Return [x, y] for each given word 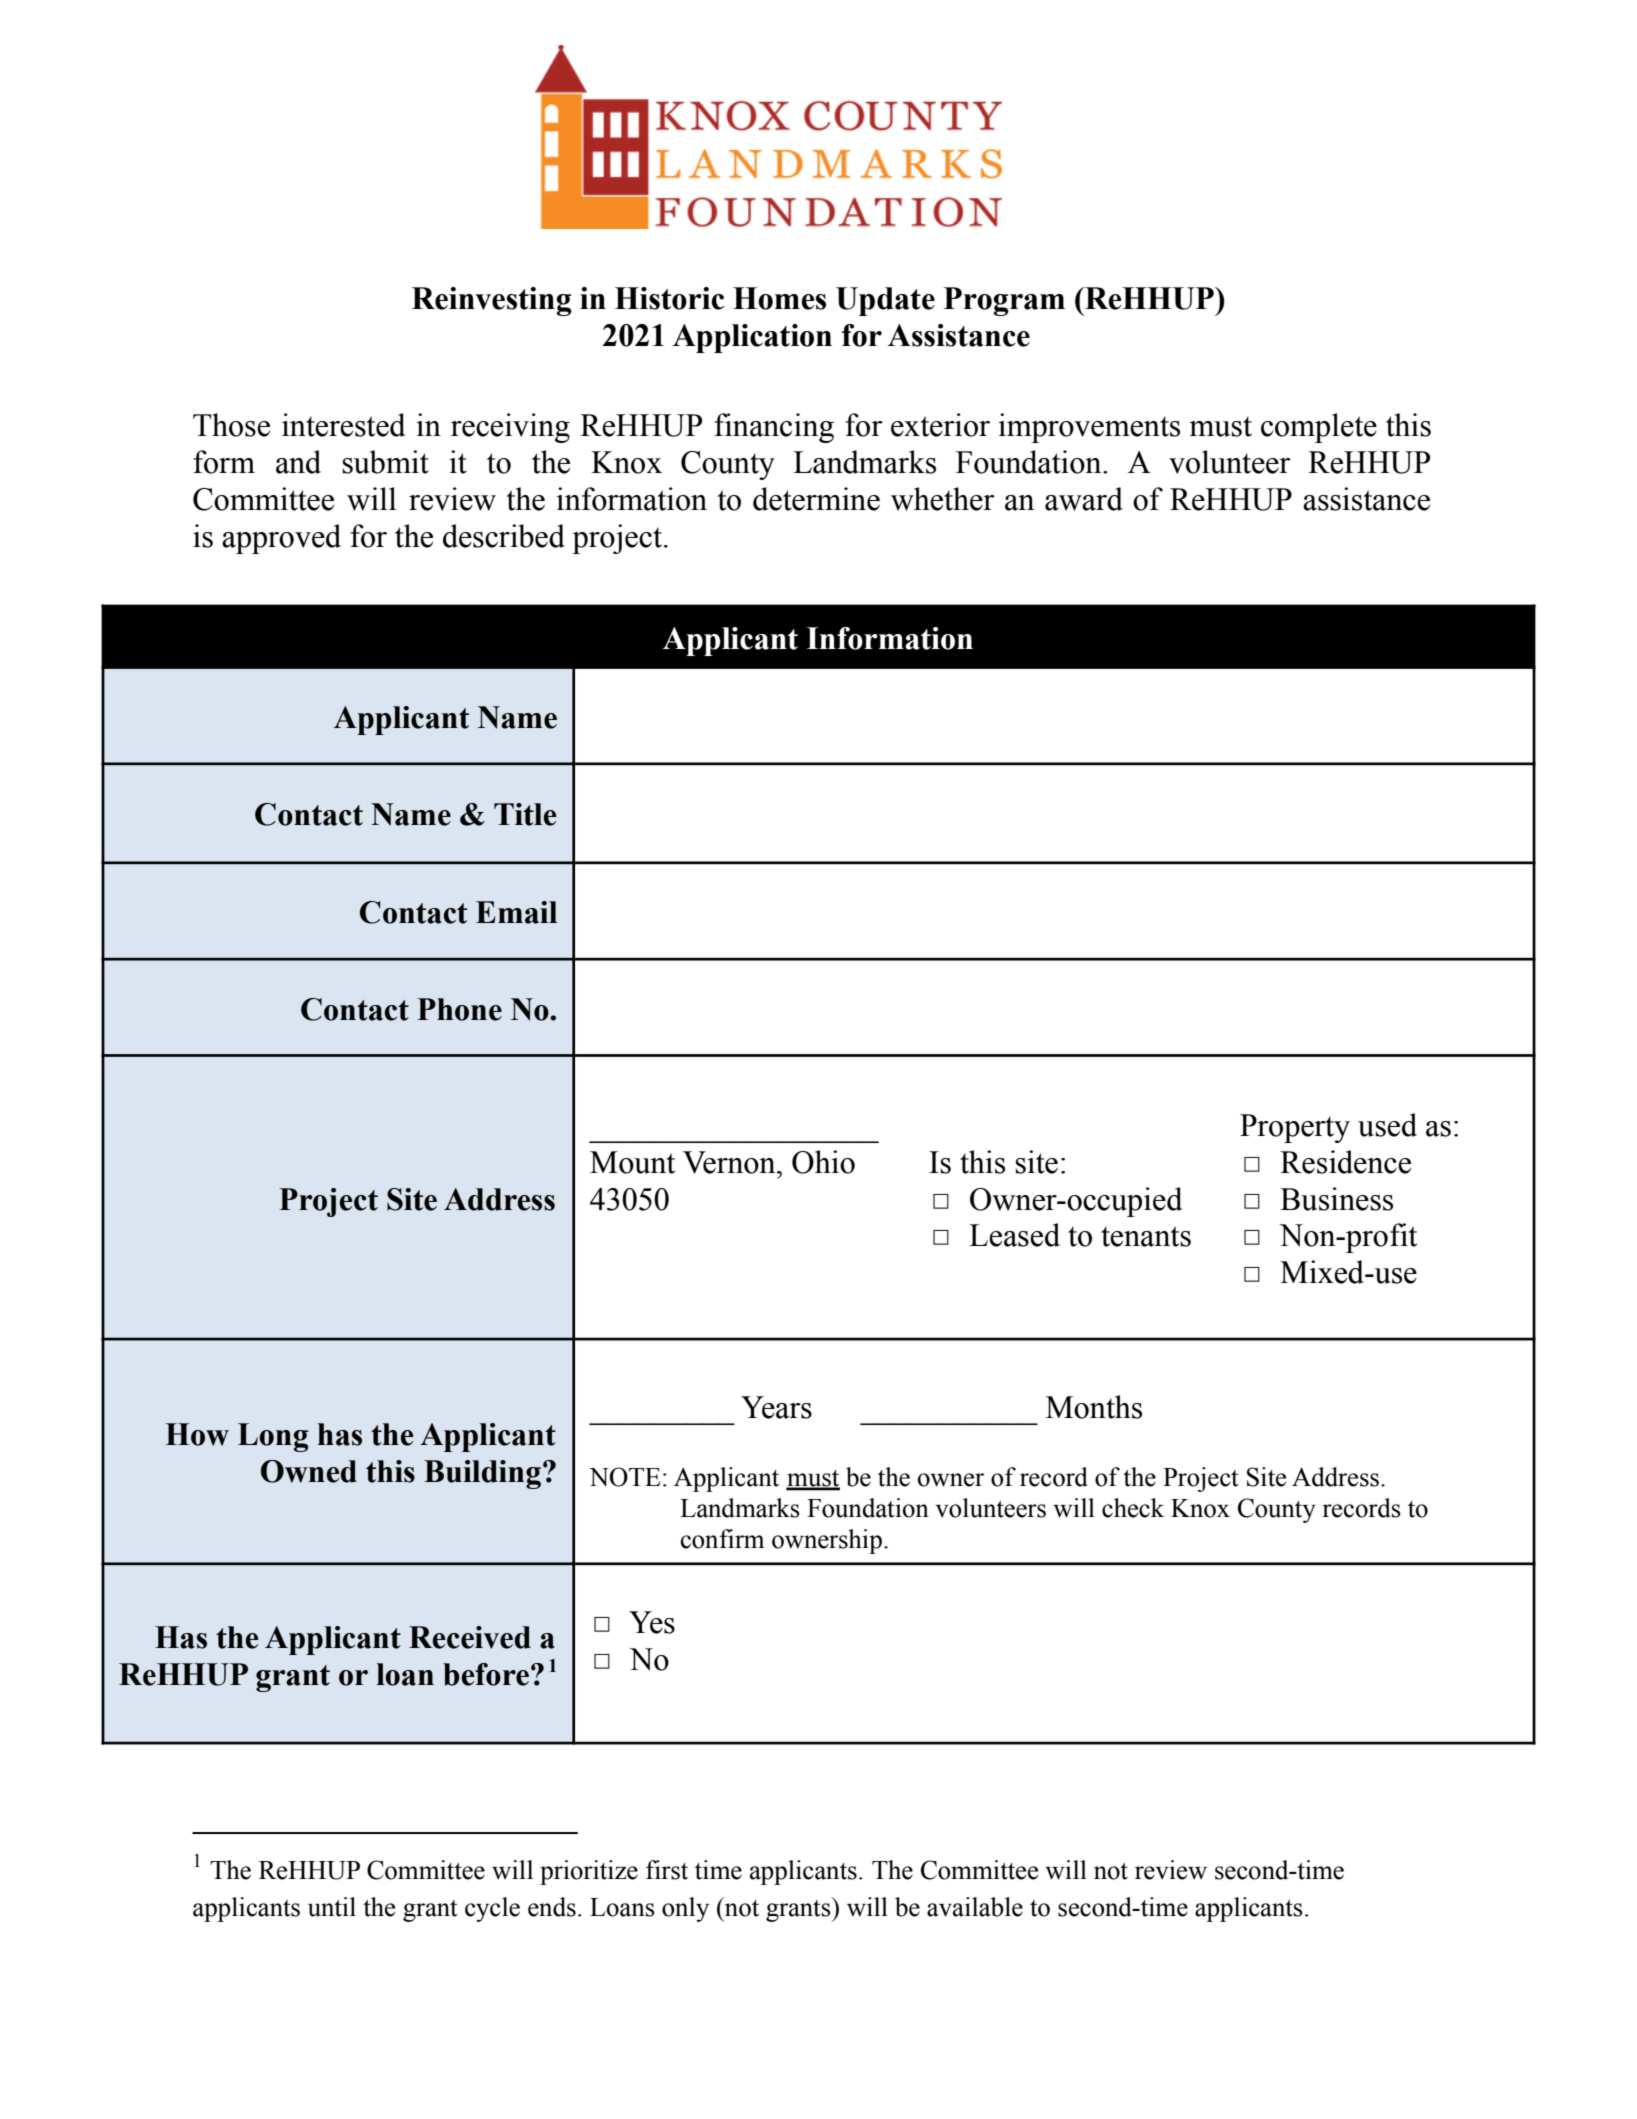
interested [343, 425]
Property [1295, 1128]
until [332, 1907]
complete [1319, 428]
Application [752, 338]
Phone [459, 1009]
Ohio [823, 1162]
